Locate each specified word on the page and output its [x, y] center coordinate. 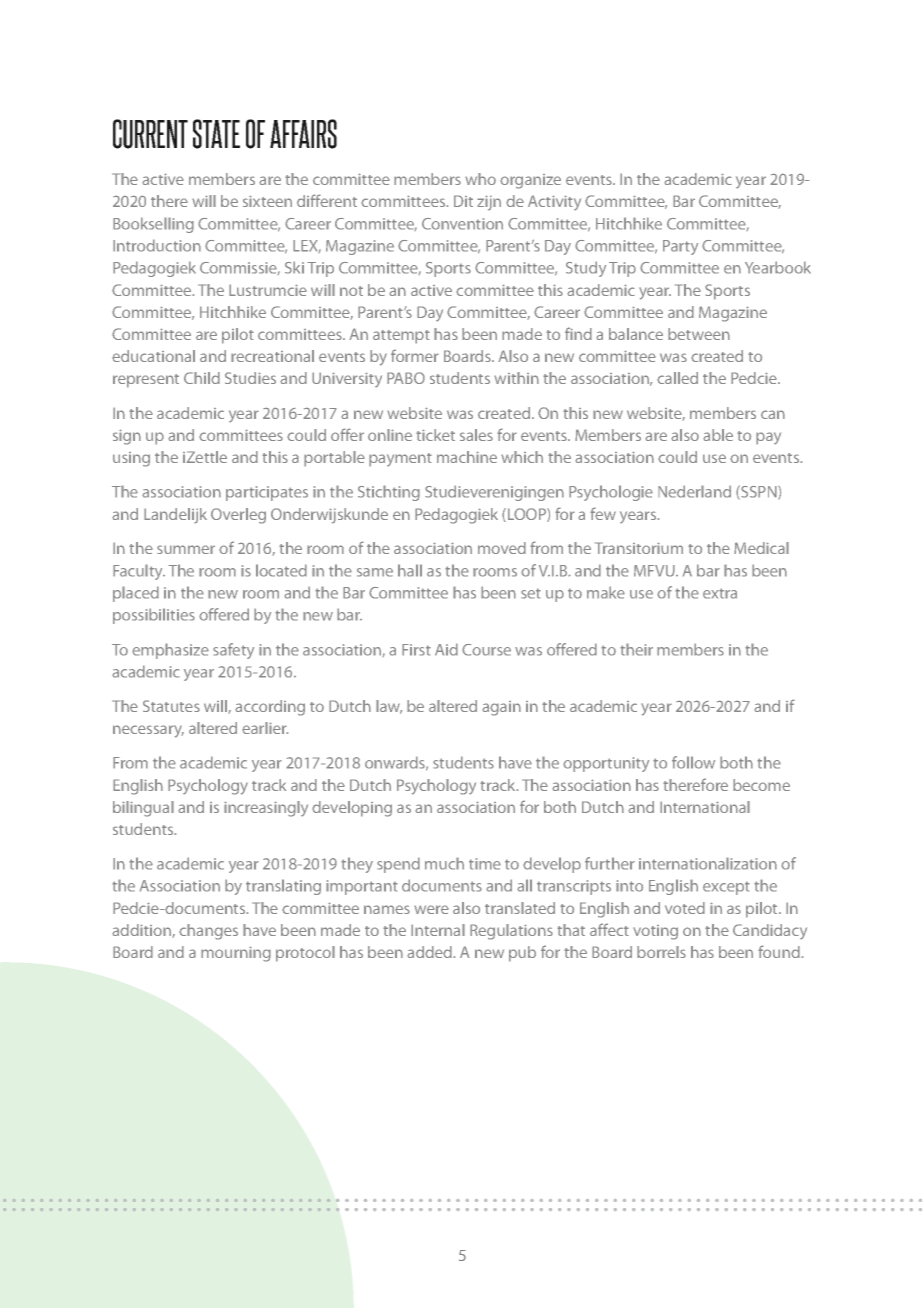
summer [186, 549]
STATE [216, 134]
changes [208, 932]
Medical [761, 548]
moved [502, 548]
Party [680, 247]
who [480, 179]
